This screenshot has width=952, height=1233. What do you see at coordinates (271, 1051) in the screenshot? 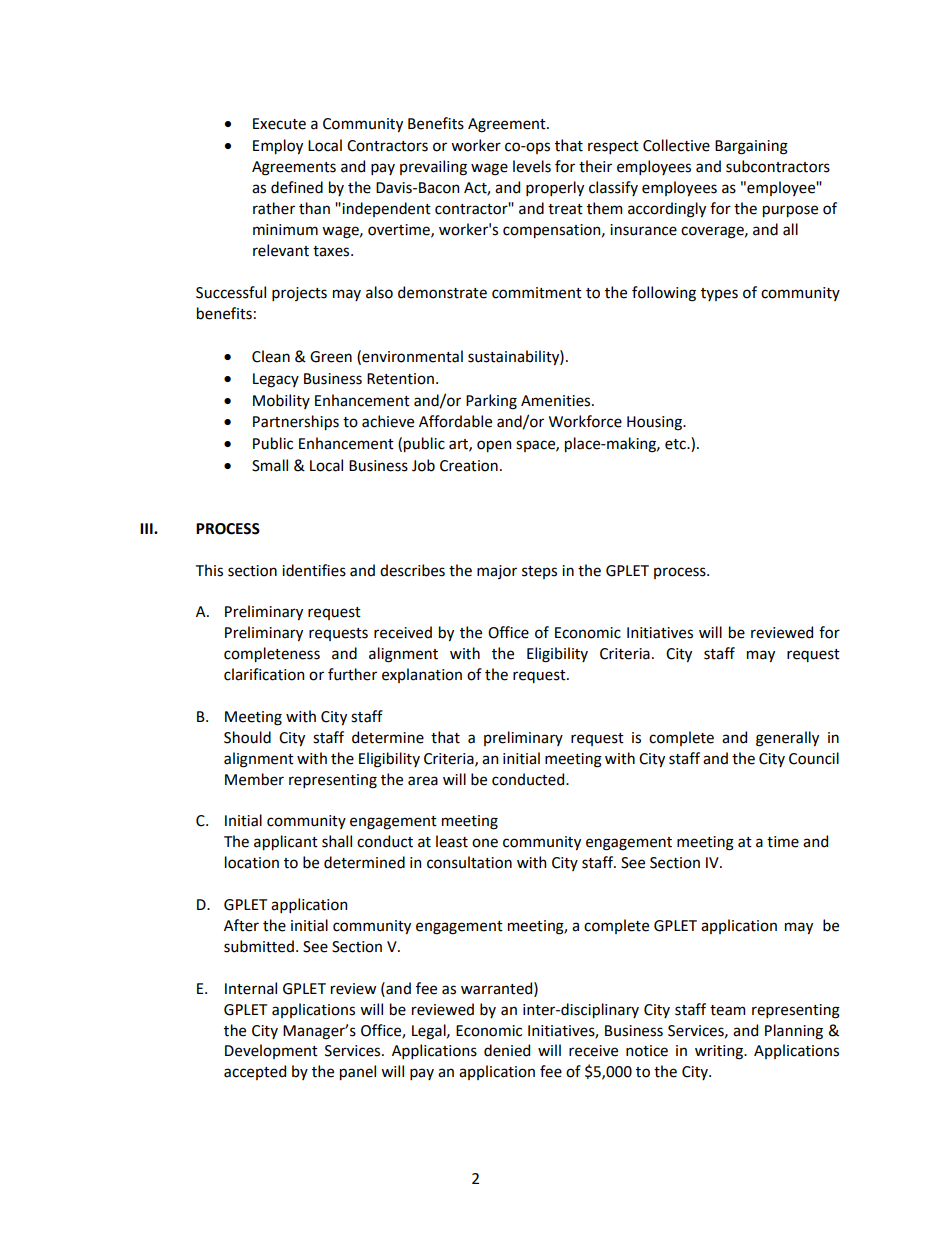
I see `Development` at bounding box center [271, 1051].
